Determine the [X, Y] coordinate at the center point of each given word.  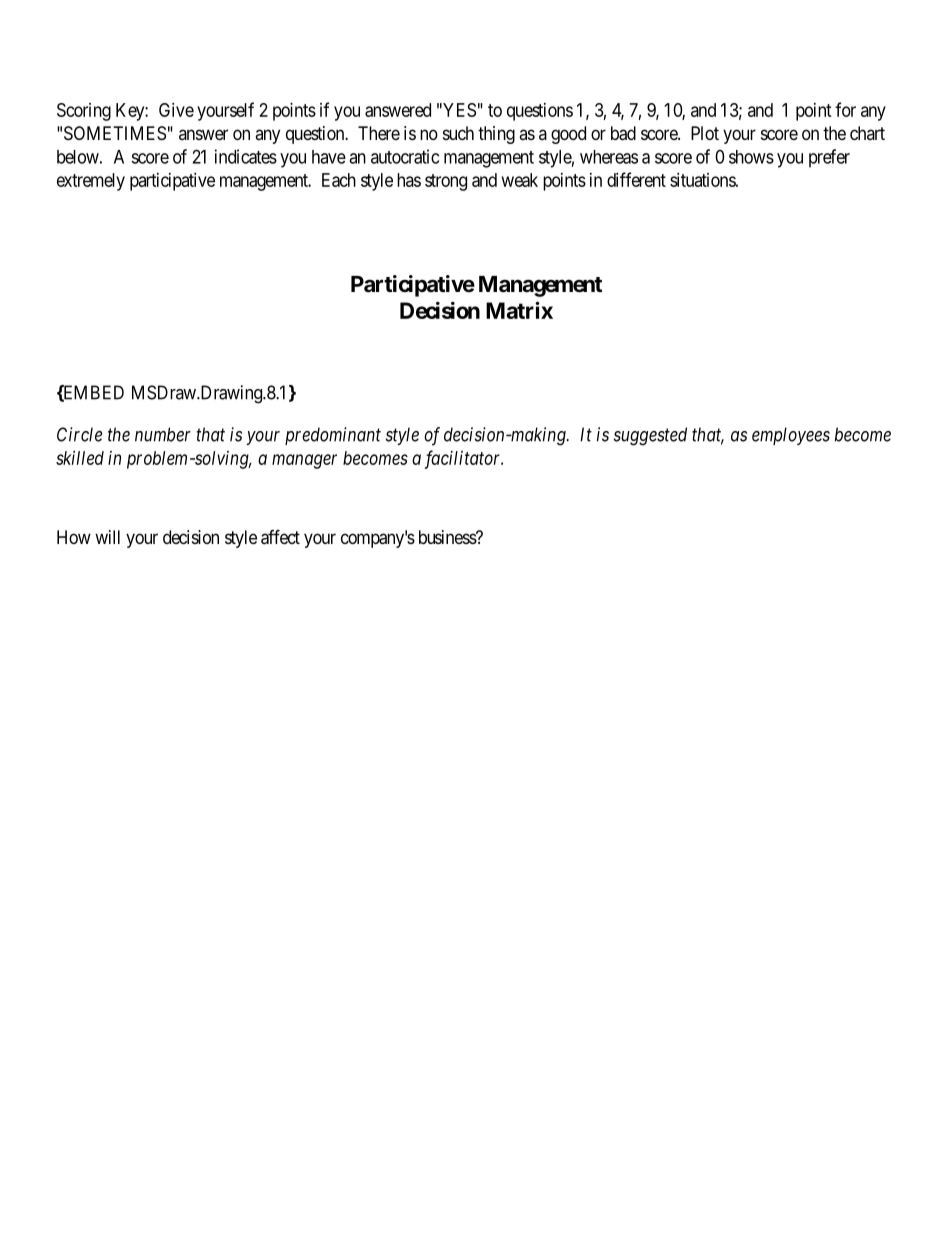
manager [304, 461]
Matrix [519, 310]
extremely [91, 182]
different [636, 179]
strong [446, 182]
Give [176, 110]
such [458, 133]
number [163, 434]
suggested [650, 436]
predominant [333, 436]
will [107, 537]
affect [280, 537]
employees [791, 436]
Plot [705, 133]
